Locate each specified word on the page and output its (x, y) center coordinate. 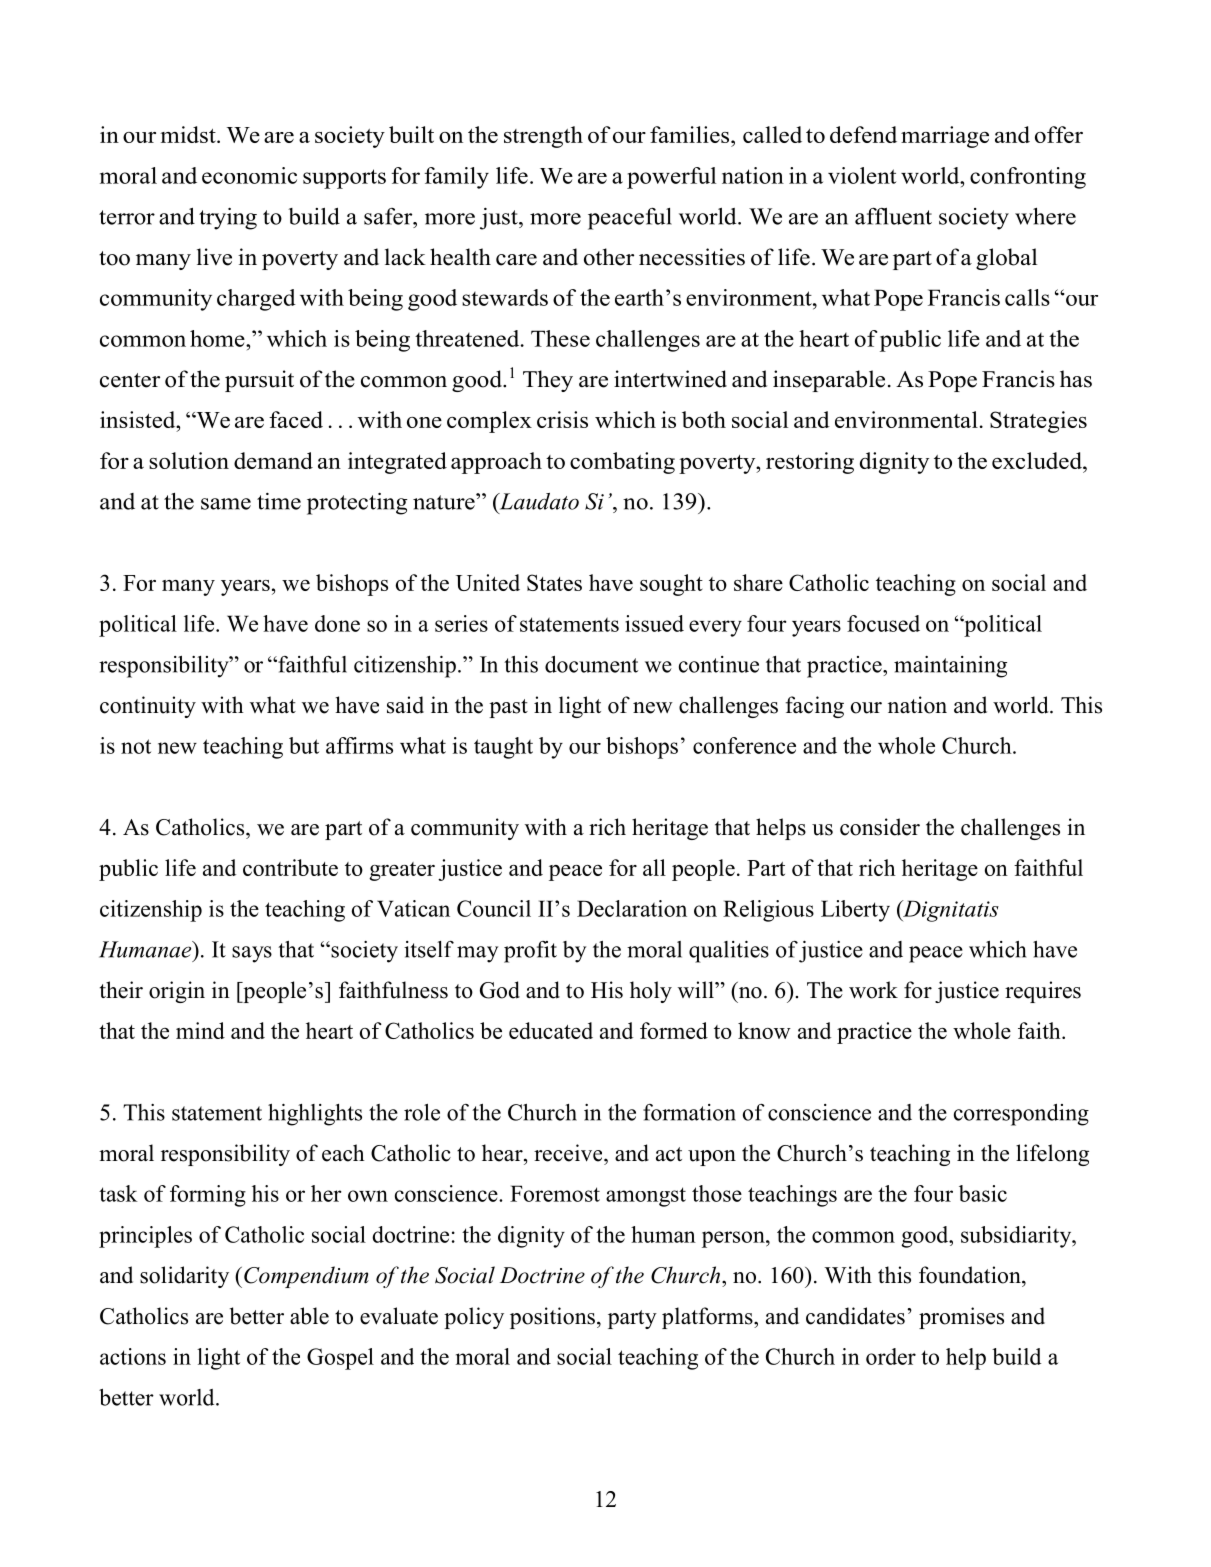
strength (543, 137)
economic (249, 175)
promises (961, 1318)
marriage (945, 137)
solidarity (184, 1277)
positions (552, 1318)
